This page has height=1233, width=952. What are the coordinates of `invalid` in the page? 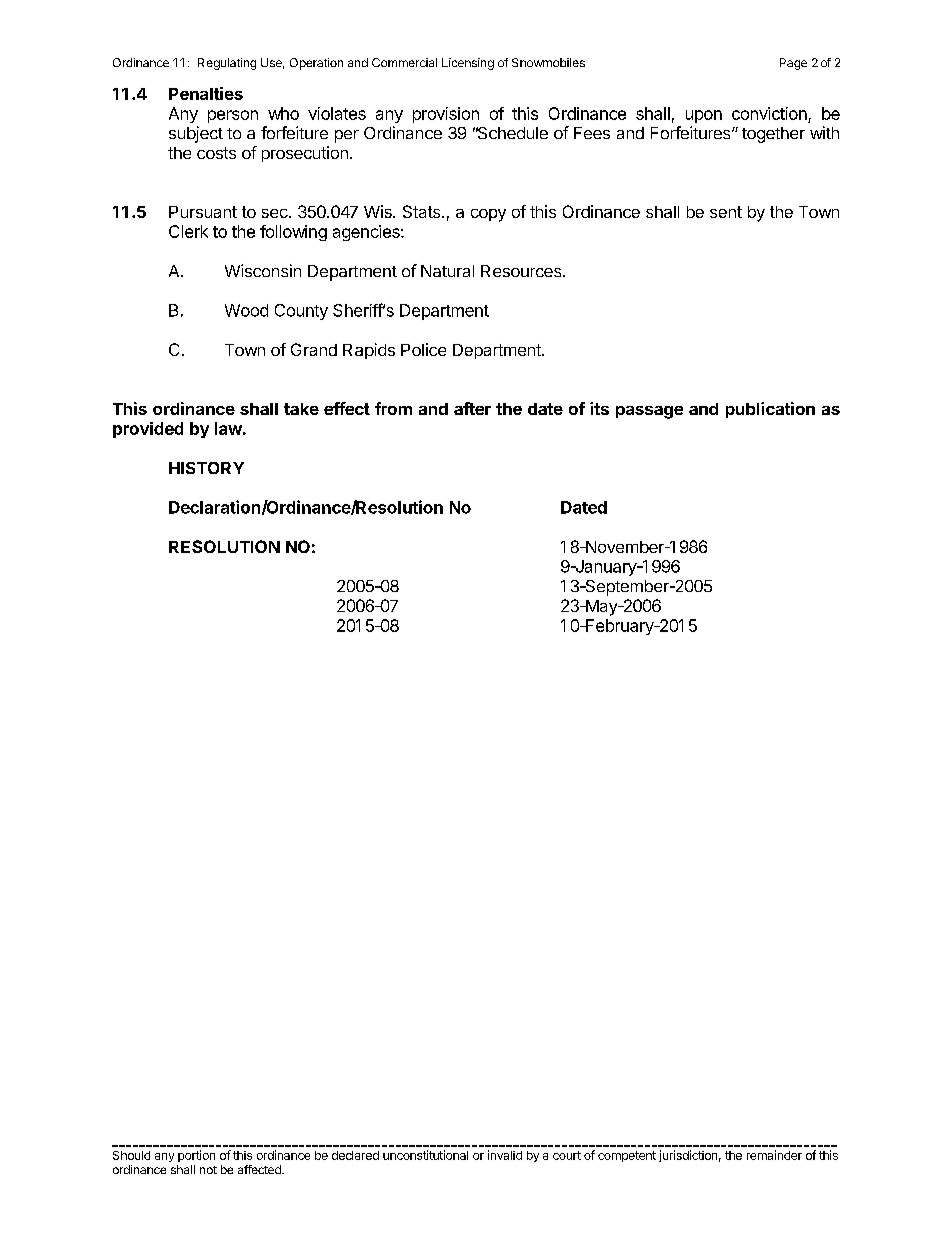 It's located at (505, 1155).
